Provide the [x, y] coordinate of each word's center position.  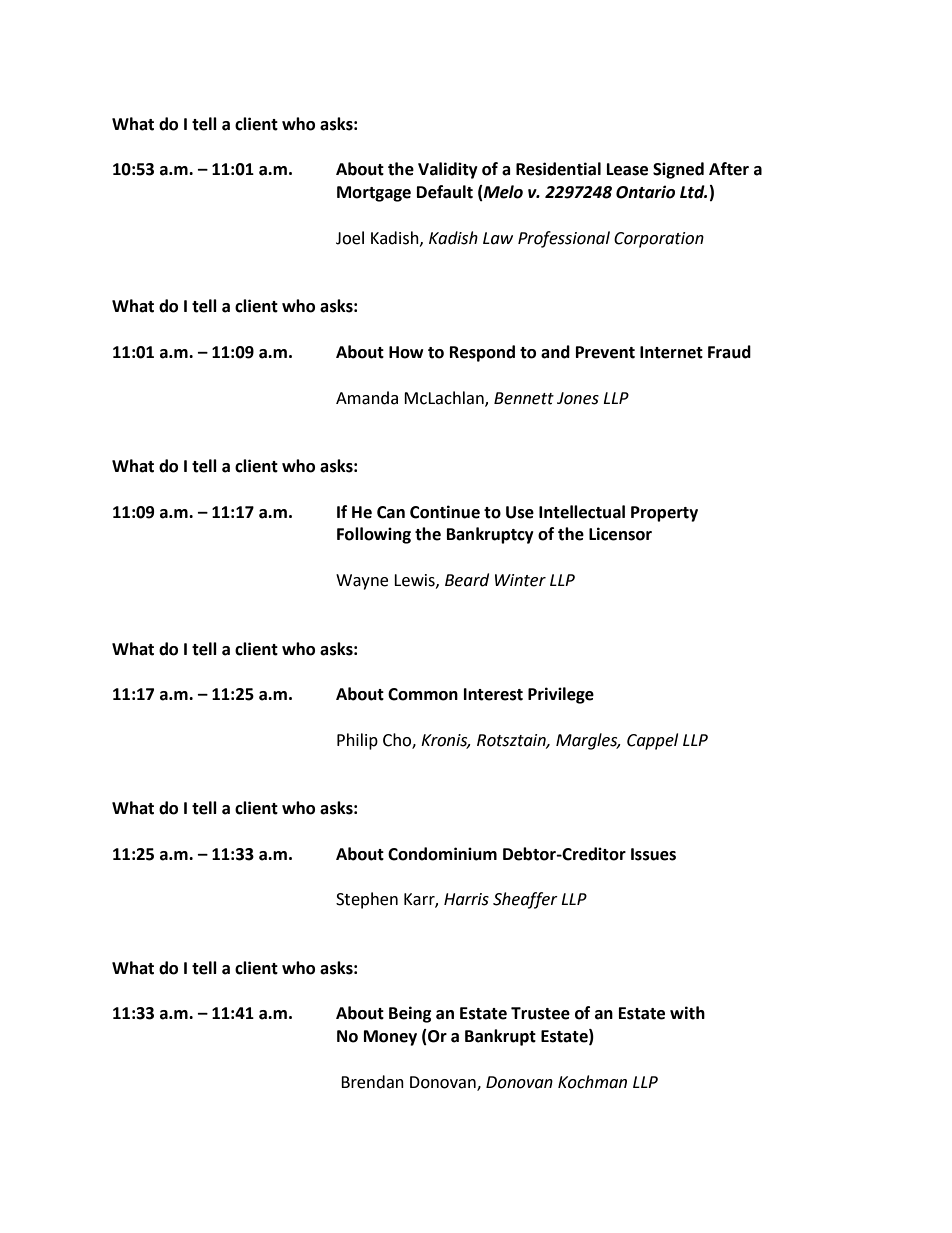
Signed [678, 170]
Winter [520, 580]
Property [664, 514]
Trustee [540, 1013]
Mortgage [374, 194]
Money [390, 1038]
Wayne [362, 582]
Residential [558, 169]
